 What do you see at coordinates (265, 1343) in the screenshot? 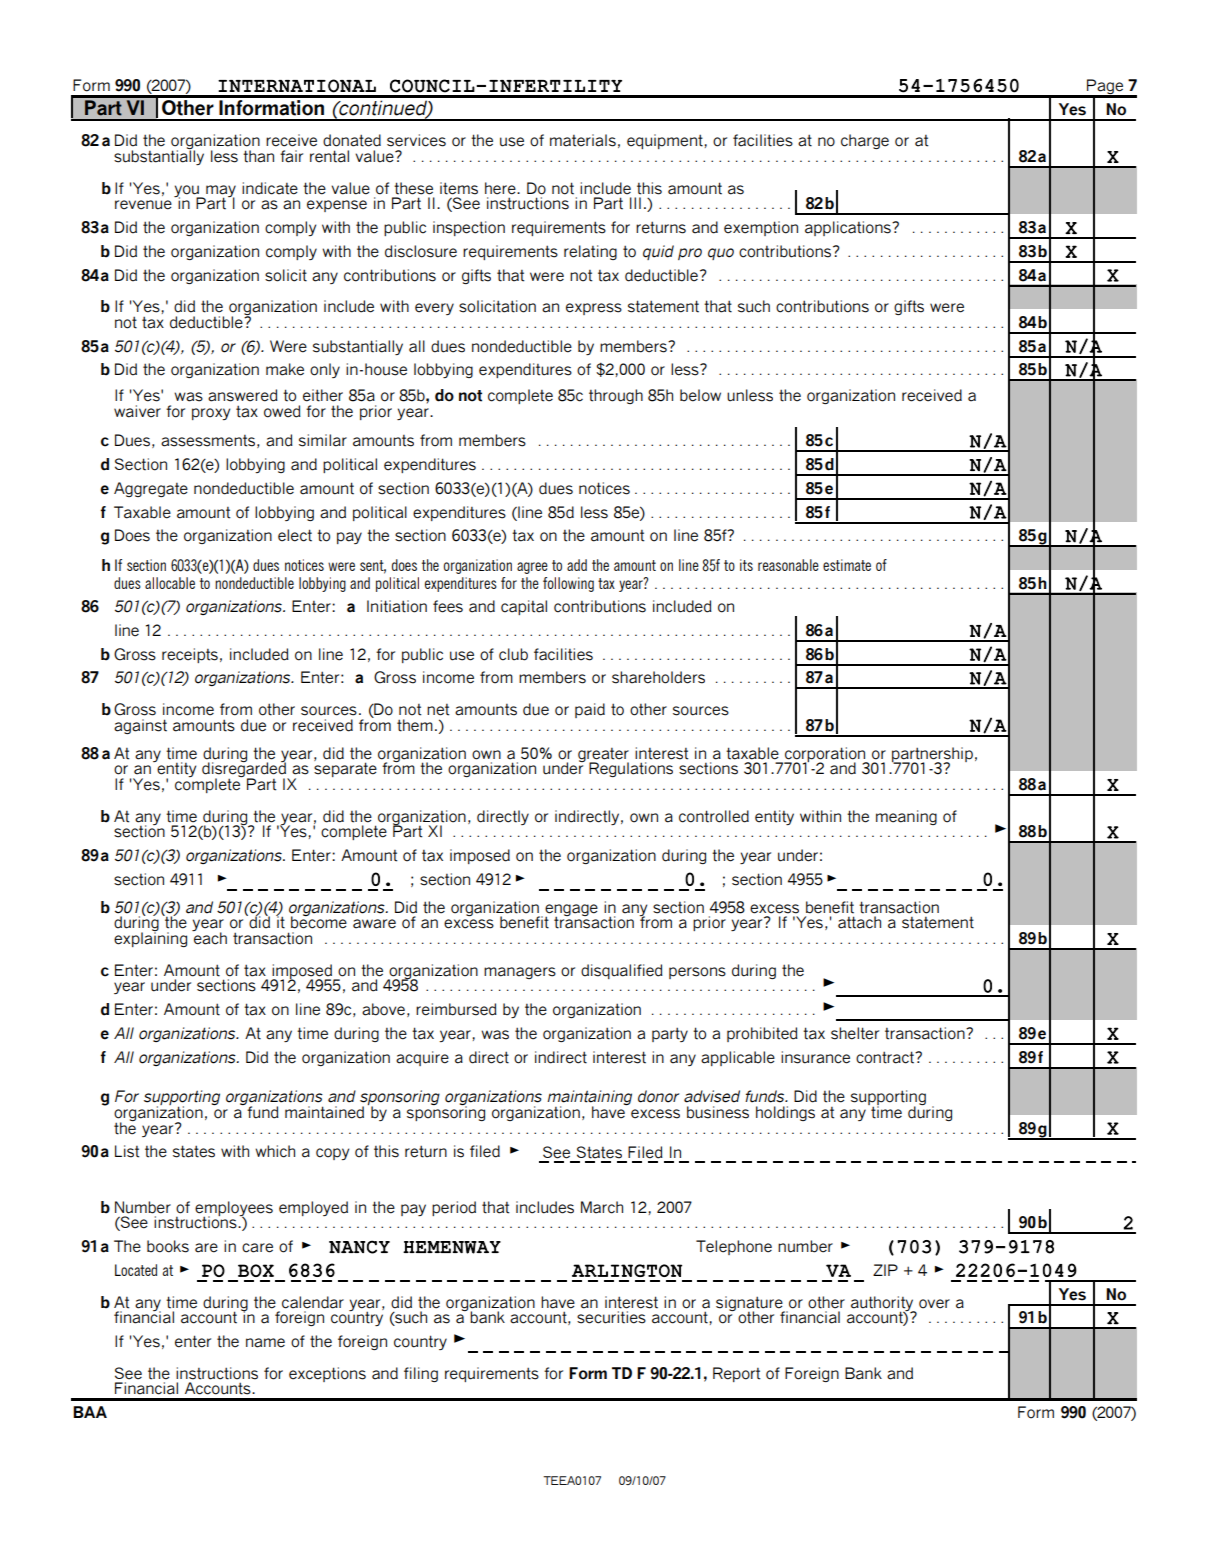
I see `name` at bounding box center [265, 1343].
